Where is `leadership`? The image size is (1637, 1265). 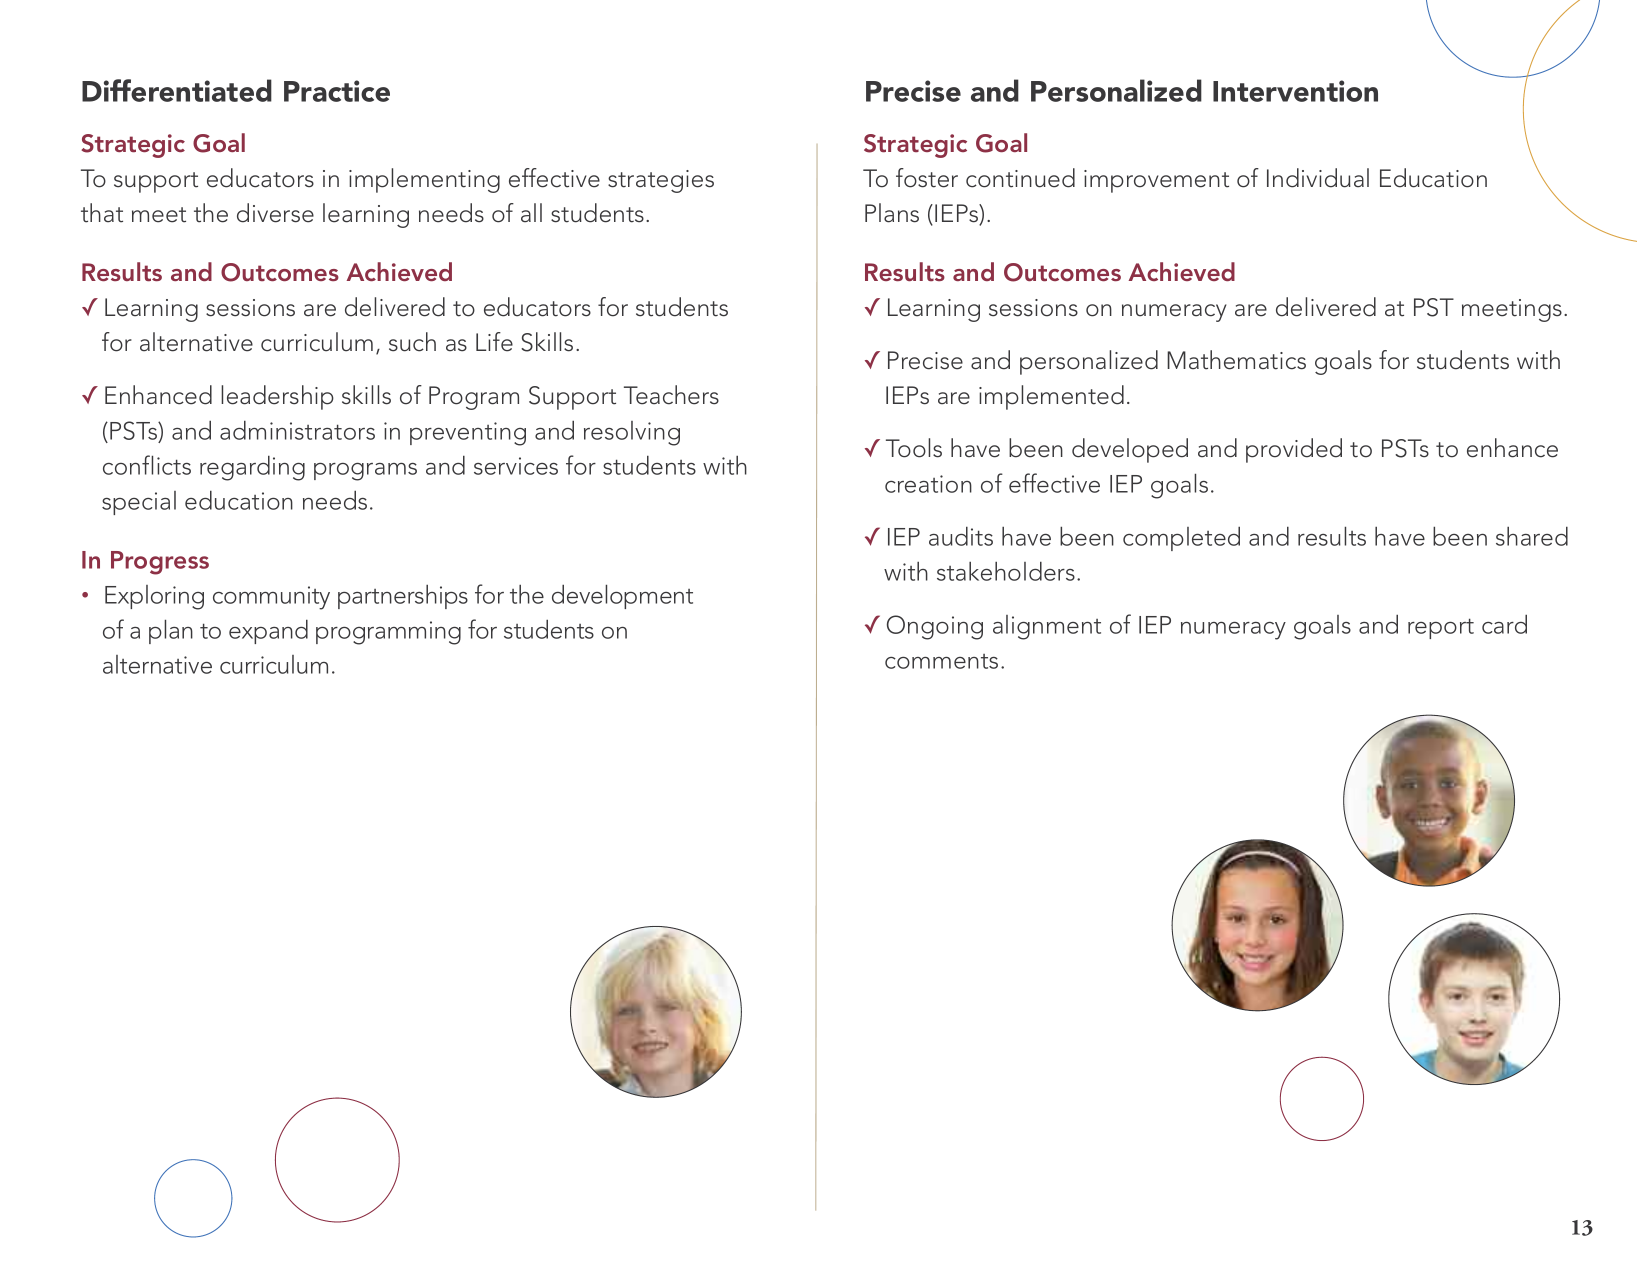
leadership is located at coordinates (277, 397).
